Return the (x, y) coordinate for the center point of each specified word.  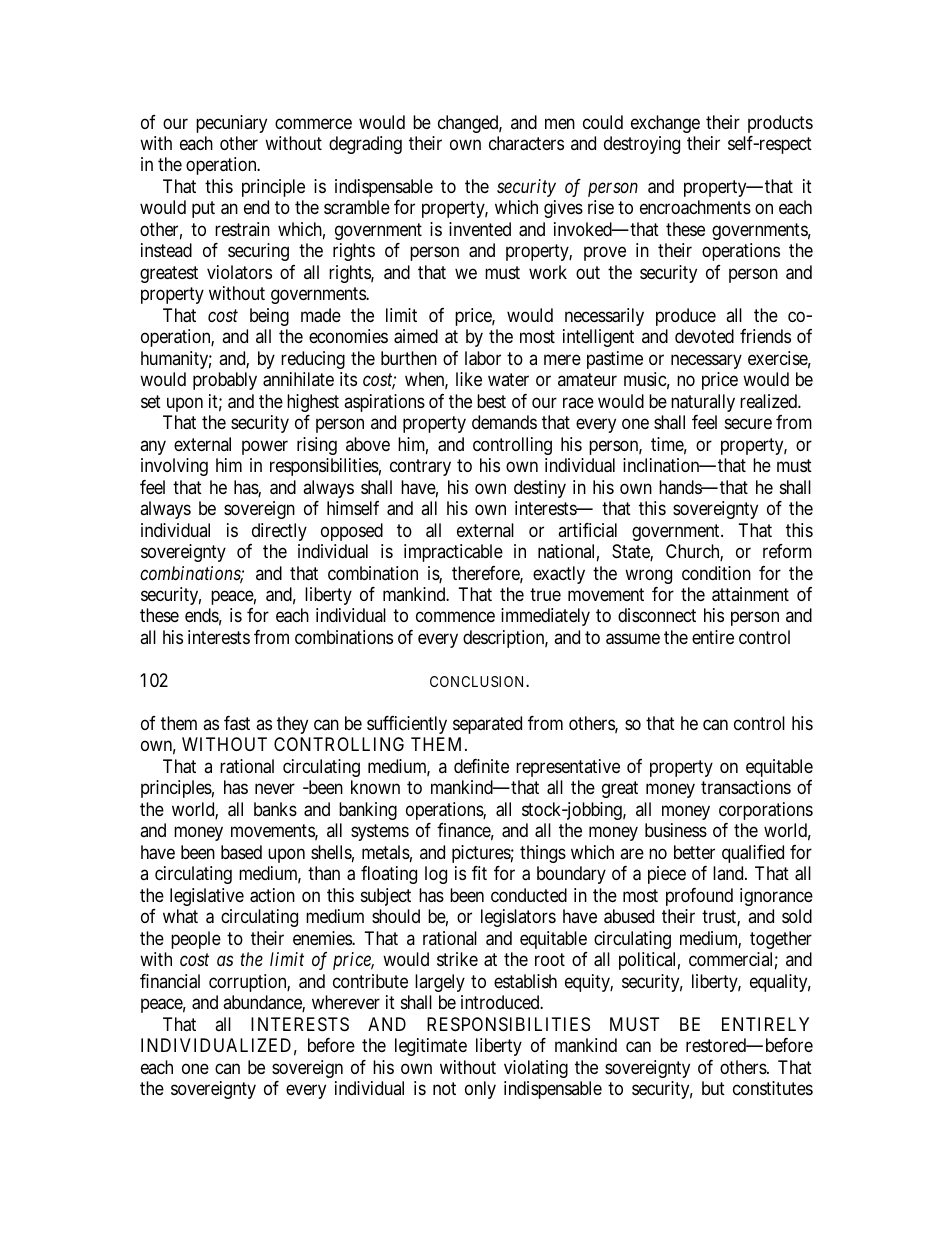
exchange (665, 124)
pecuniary (231, 124)
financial (170, 981)
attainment (750, 594)
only (480, 1090)
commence (455, 617)
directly (279, 532)
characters (526, 143)
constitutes (773, 1088)
